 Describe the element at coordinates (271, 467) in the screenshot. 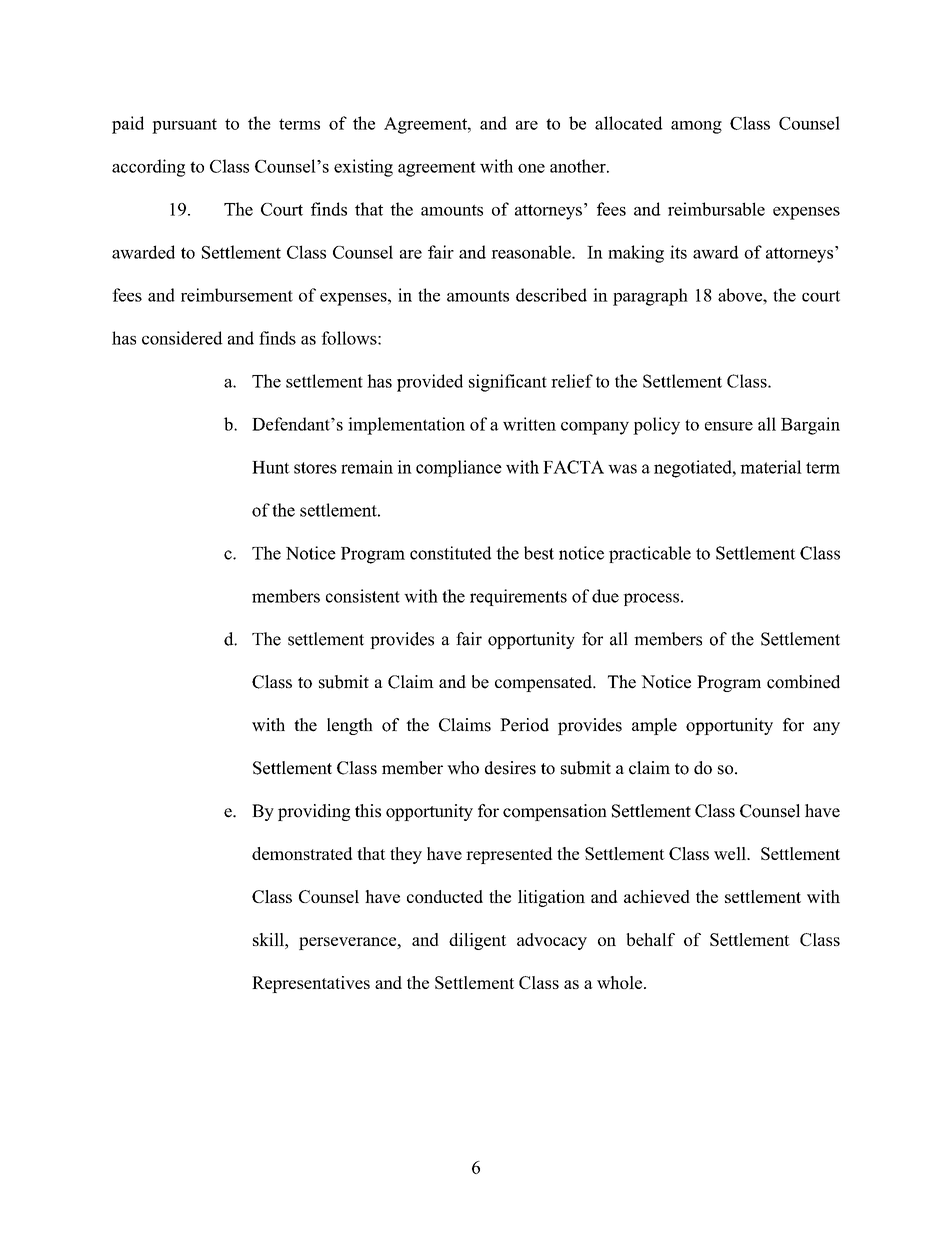

I see `Hunt` at that location.
